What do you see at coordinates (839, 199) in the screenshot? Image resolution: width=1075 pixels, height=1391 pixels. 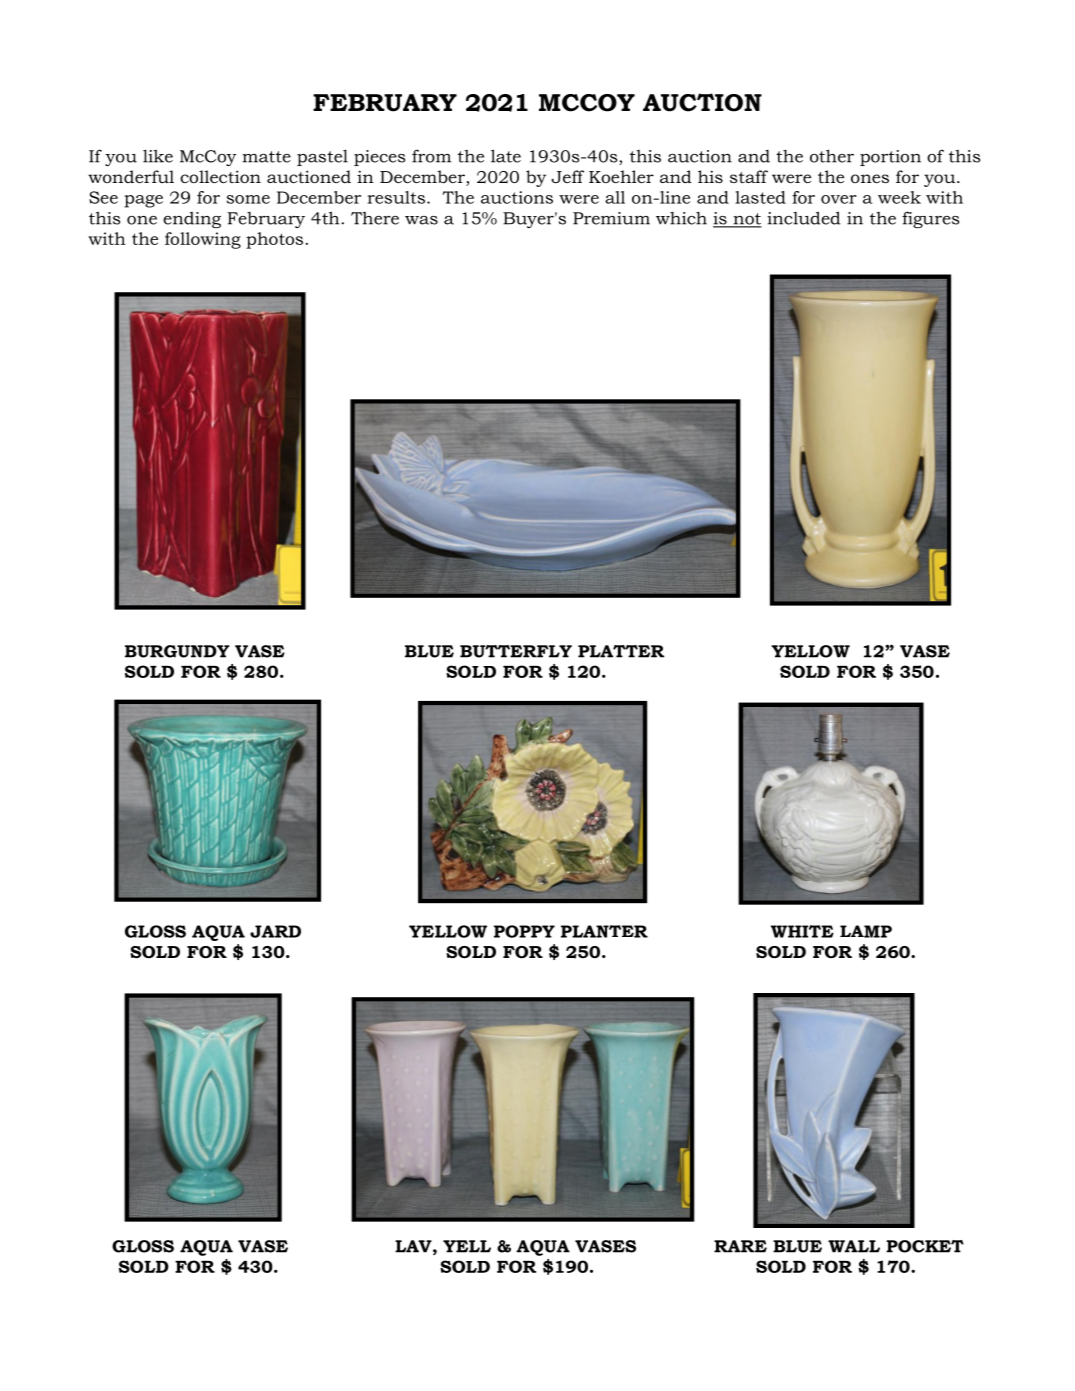 I see `over` at bounding box center [839, 199].
